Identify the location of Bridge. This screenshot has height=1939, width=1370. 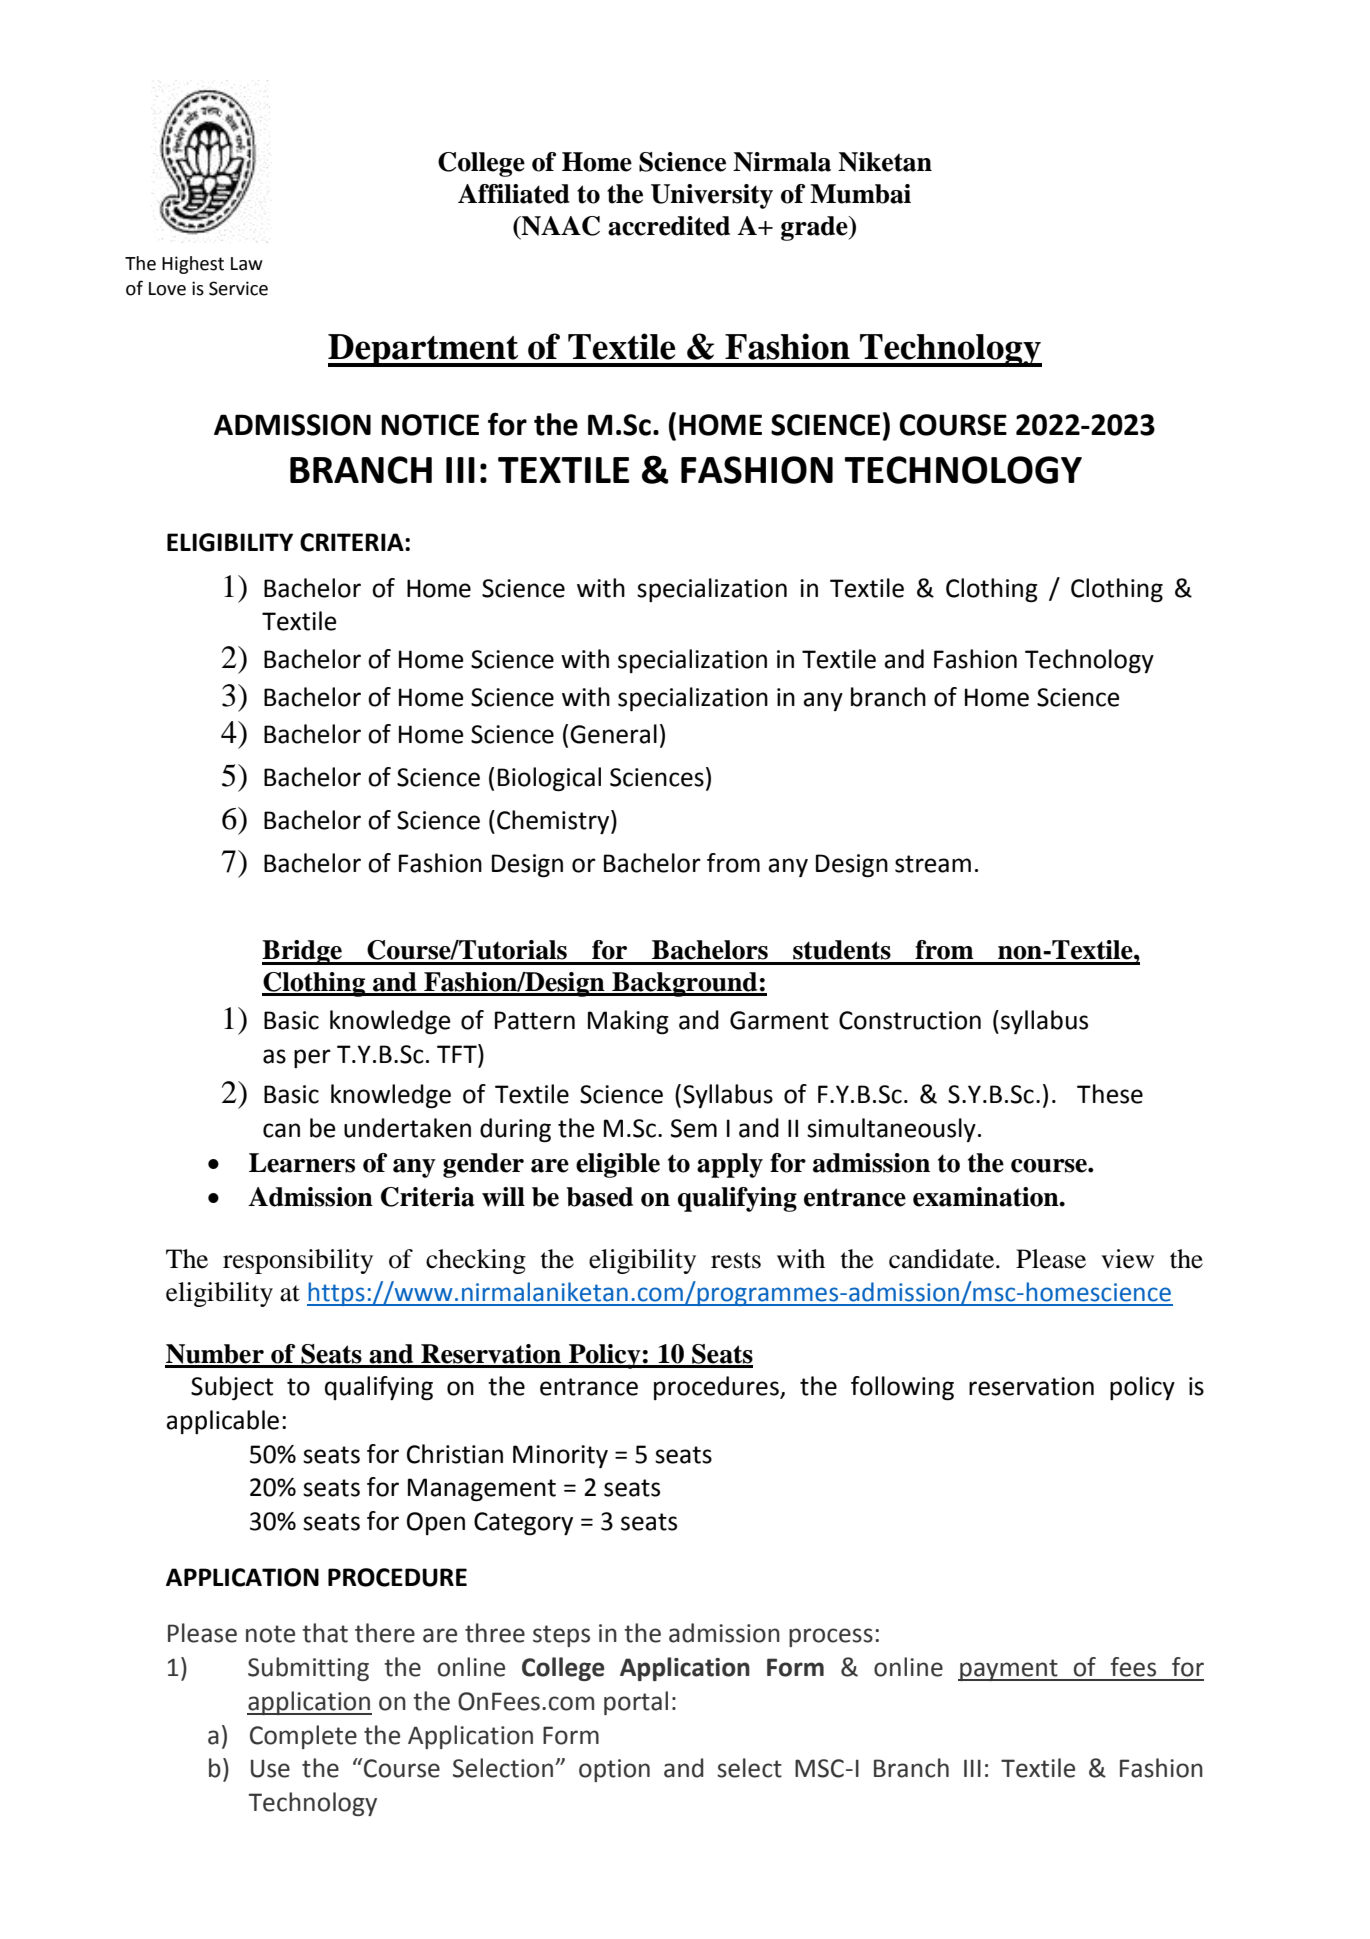
(303, 952).
